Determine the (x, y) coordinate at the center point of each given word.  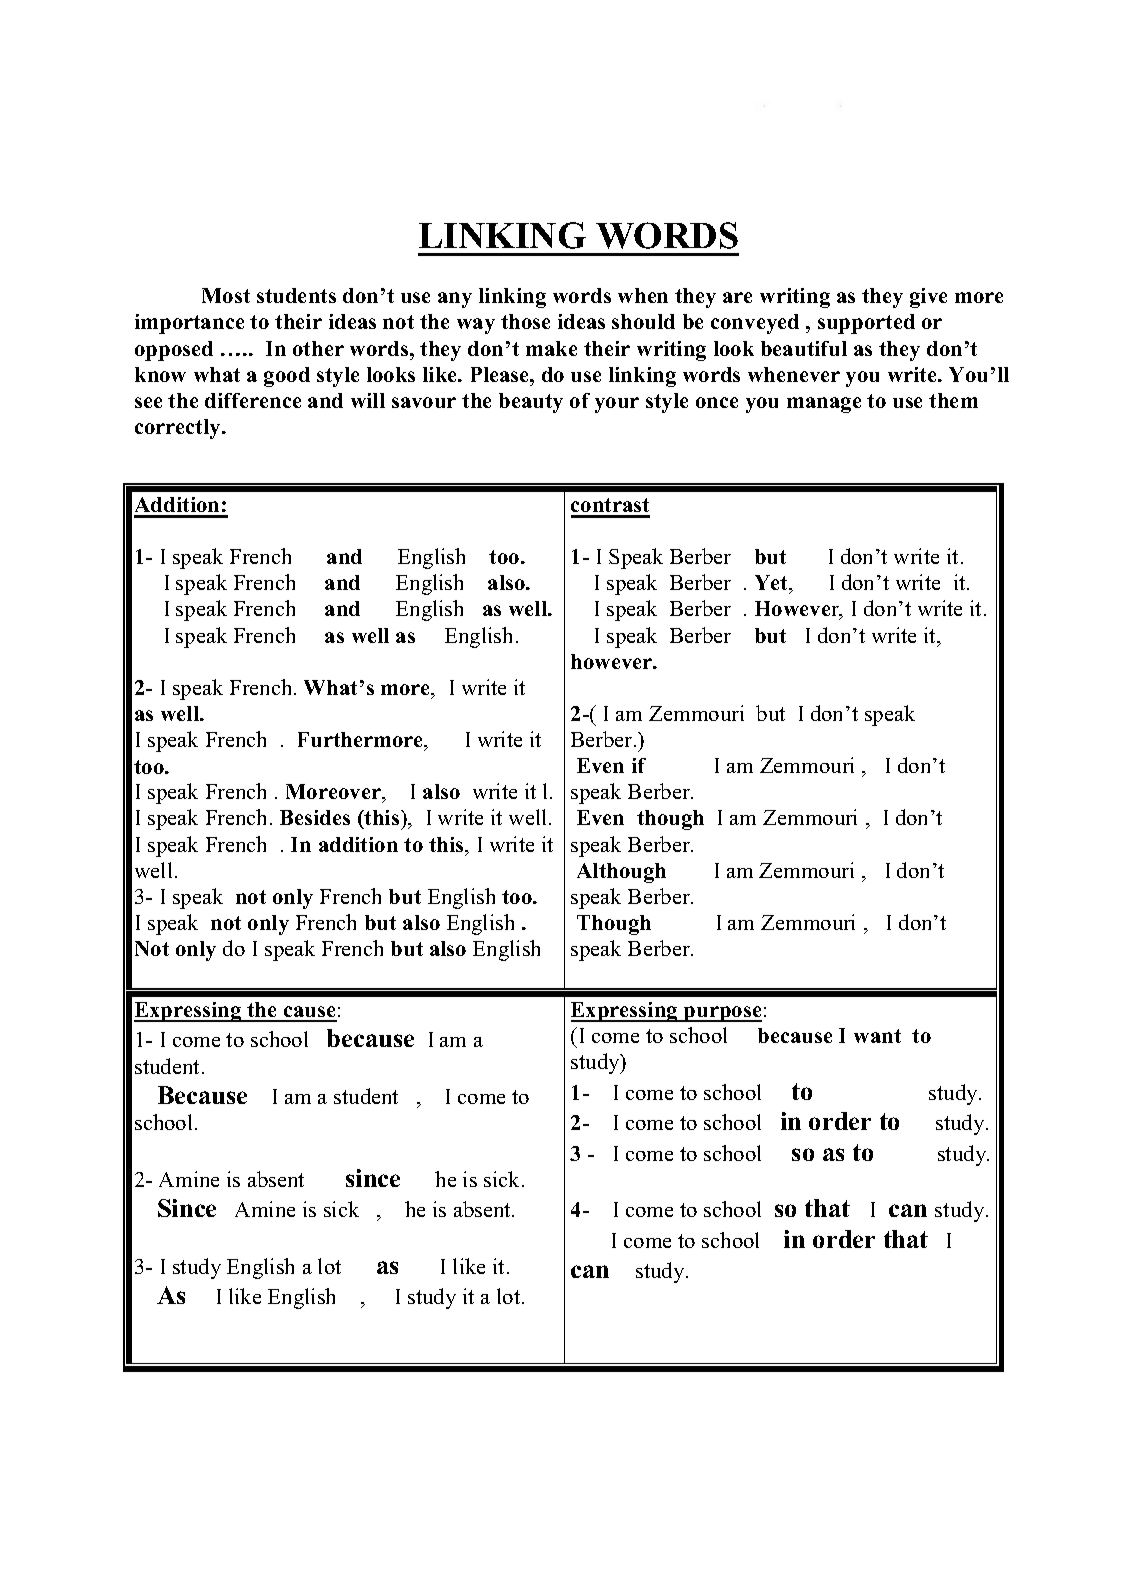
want (877, 1036)
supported (866, 324)
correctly (179, 429)
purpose (722, 1014)
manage (824, 405)
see (148, 402)
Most (226, 295)
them (953, 400)
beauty (531, 403)
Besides (315, 817)
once (717, 402)
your (617, 405)
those (525, 321)
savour (424, 402)
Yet (773, 584)
